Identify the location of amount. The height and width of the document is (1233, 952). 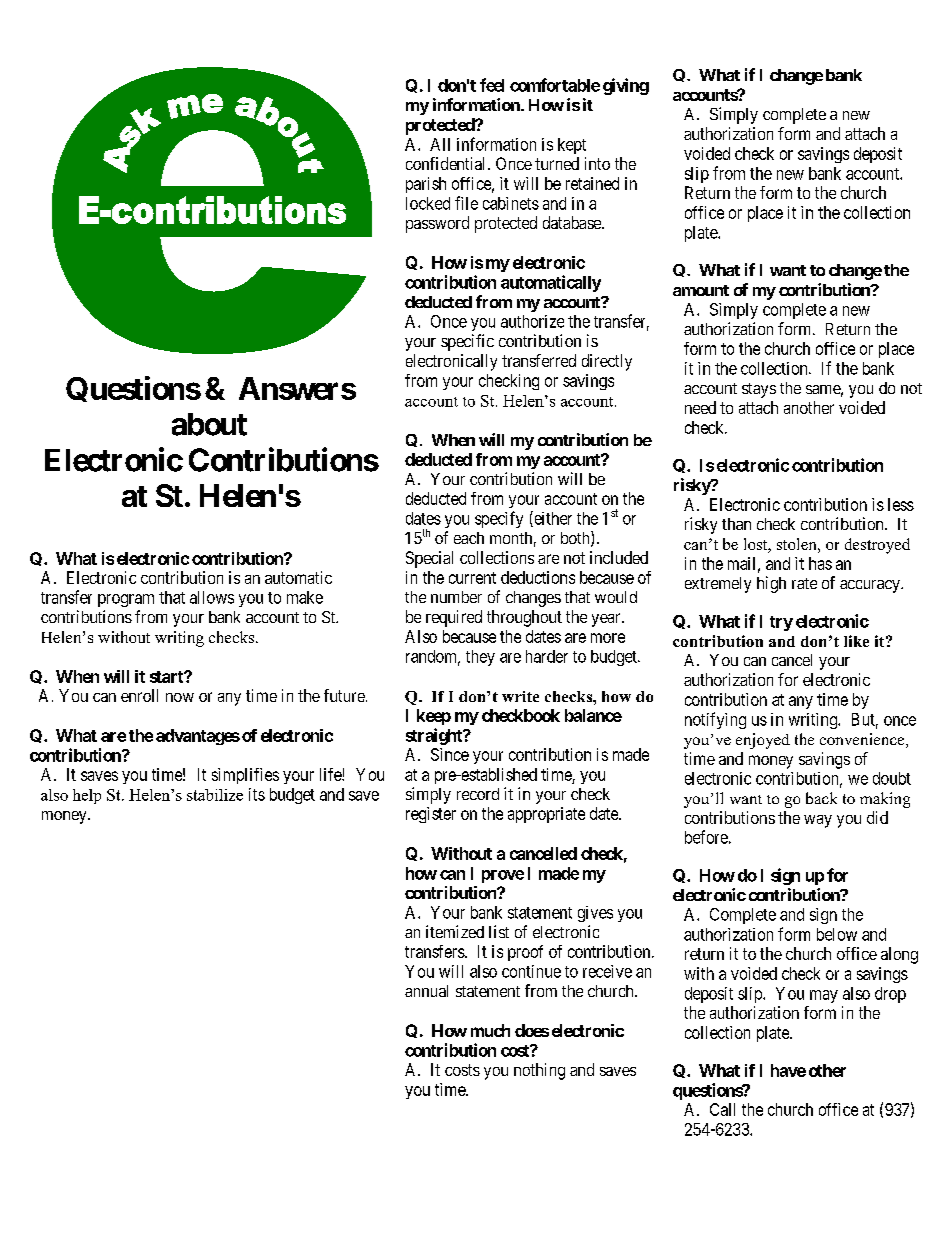
(701, 290).
